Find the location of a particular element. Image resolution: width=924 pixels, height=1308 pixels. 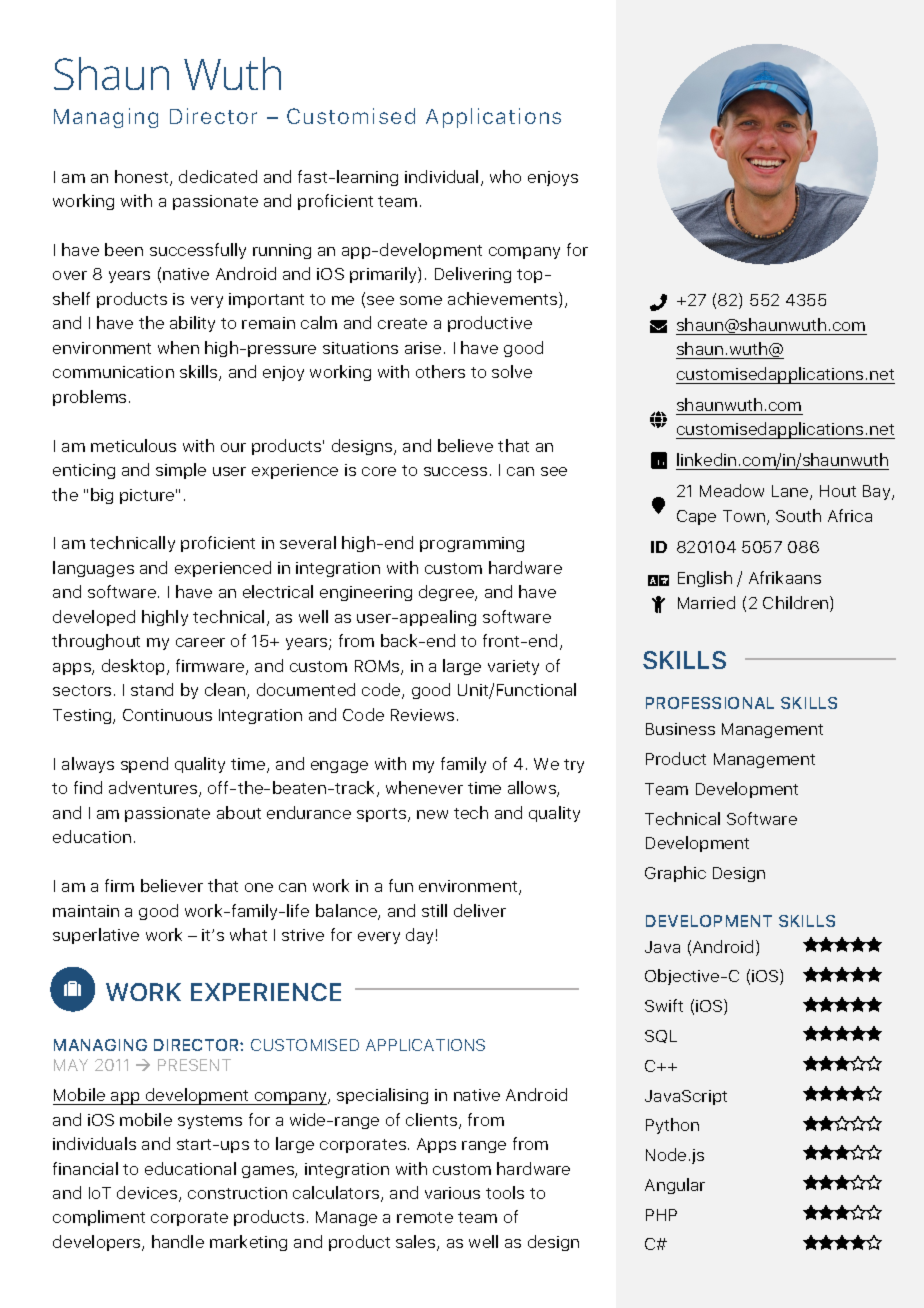

devices is located at coordinates (148, 1194).
